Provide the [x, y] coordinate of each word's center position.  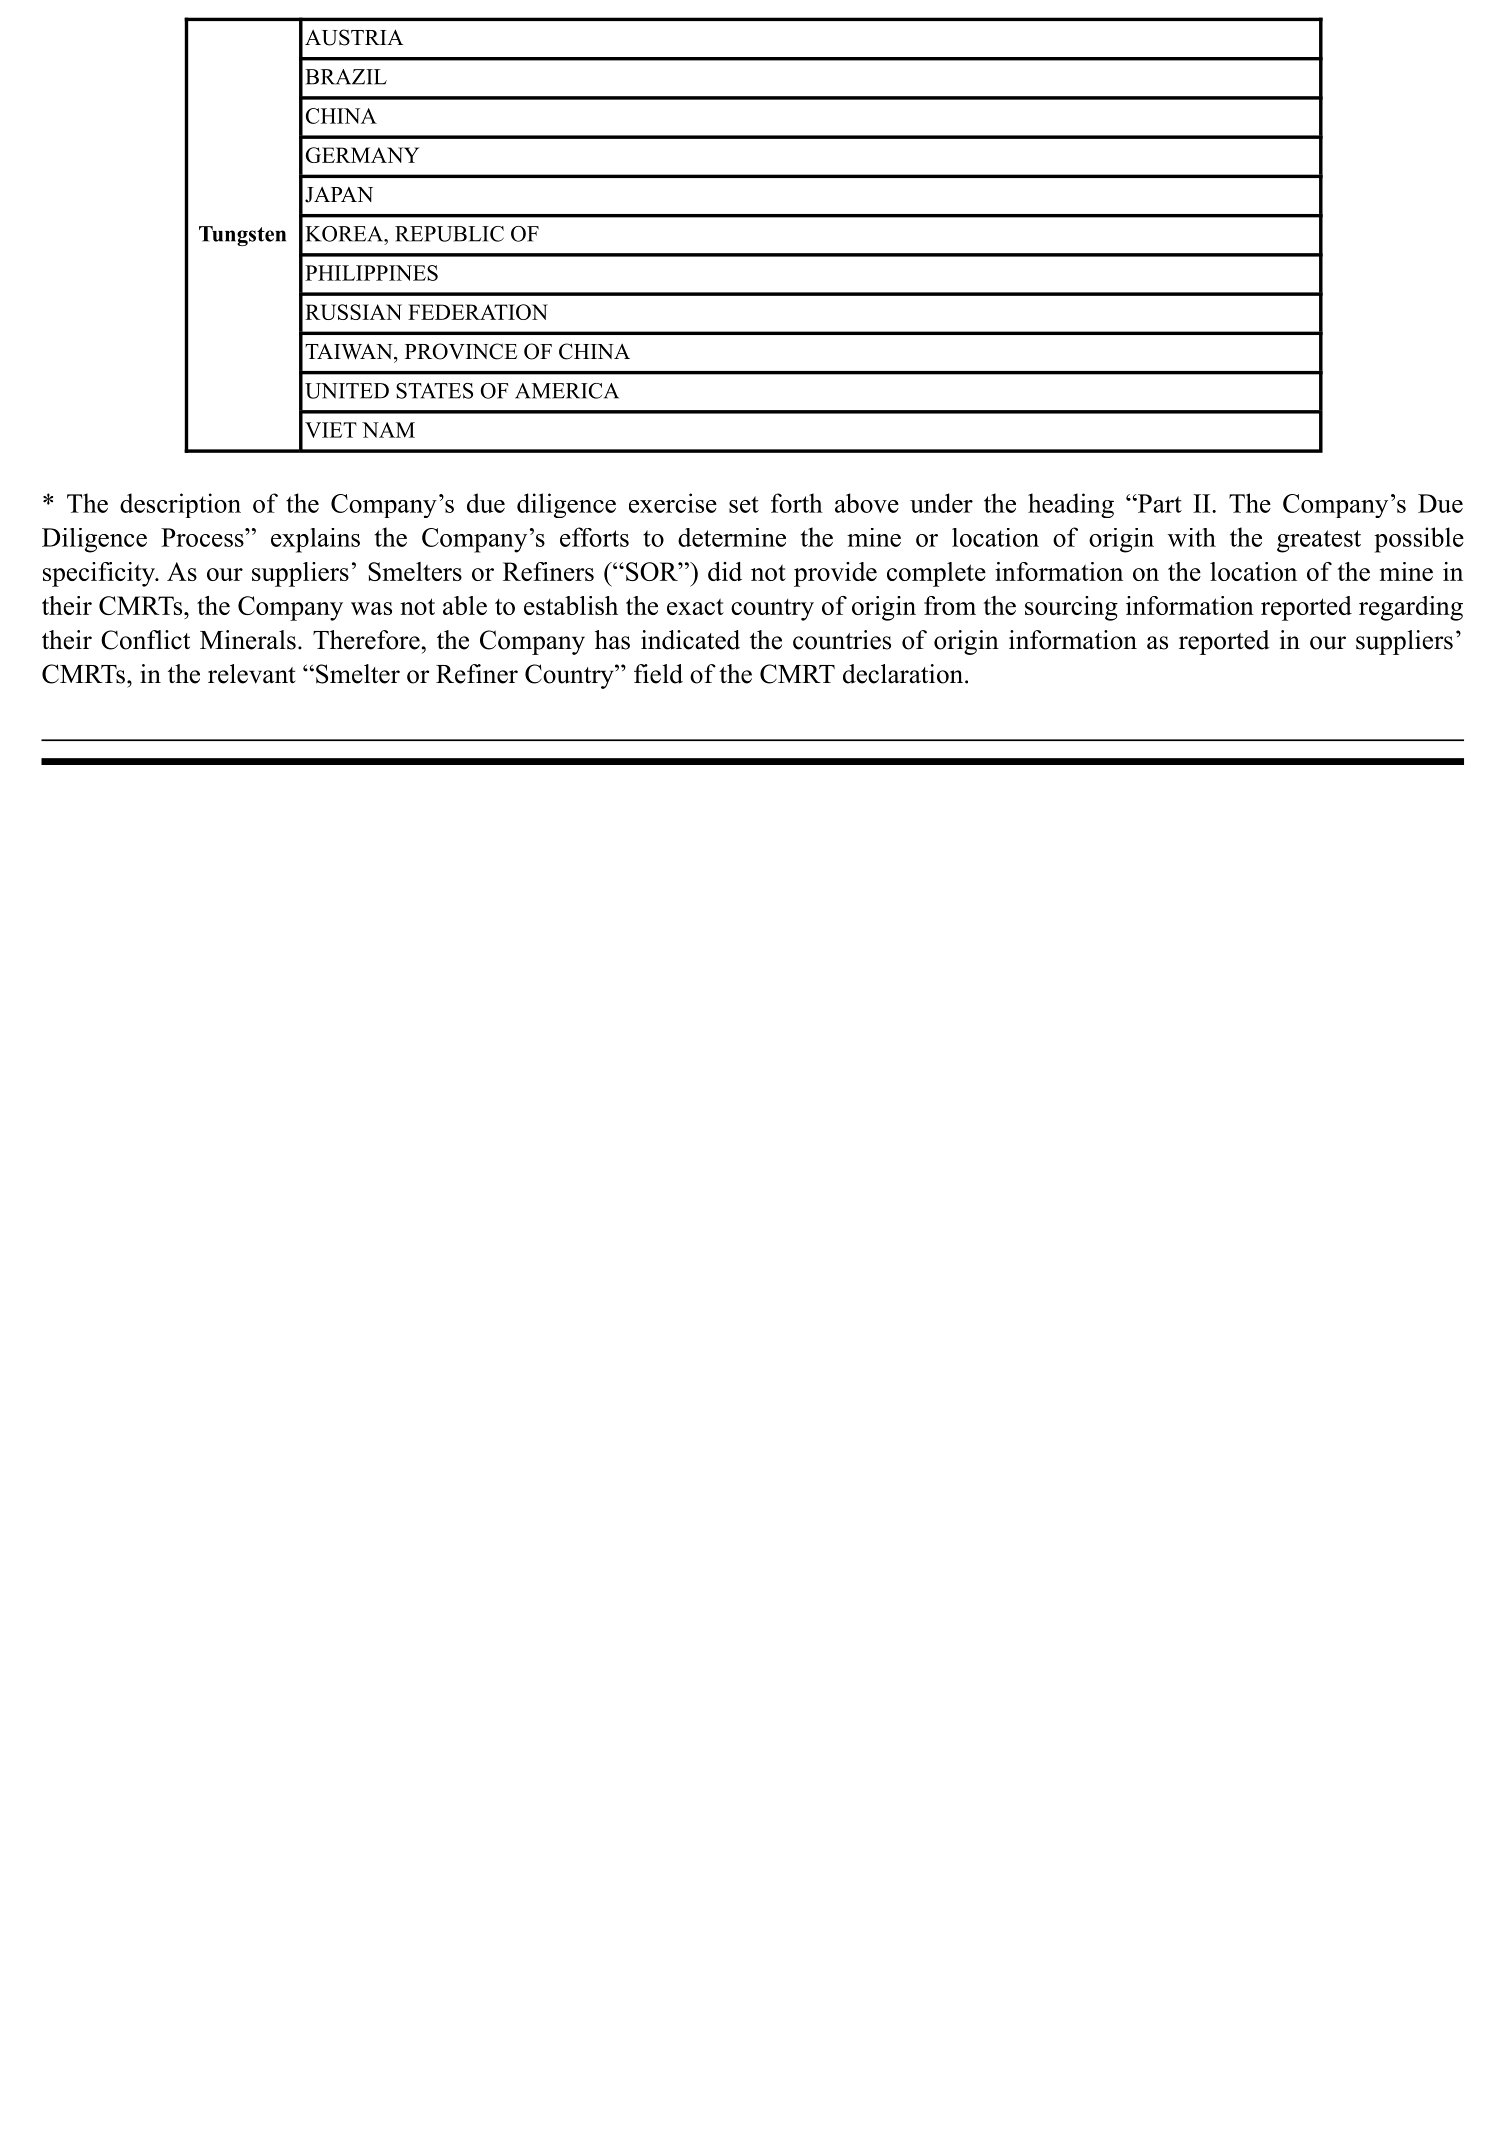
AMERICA [567, 391]
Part [1159, 503]
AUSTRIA [354, 37]
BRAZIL [346, 77]
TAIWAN [350, 352]
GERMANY [362, 155]
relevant [252, 674]
